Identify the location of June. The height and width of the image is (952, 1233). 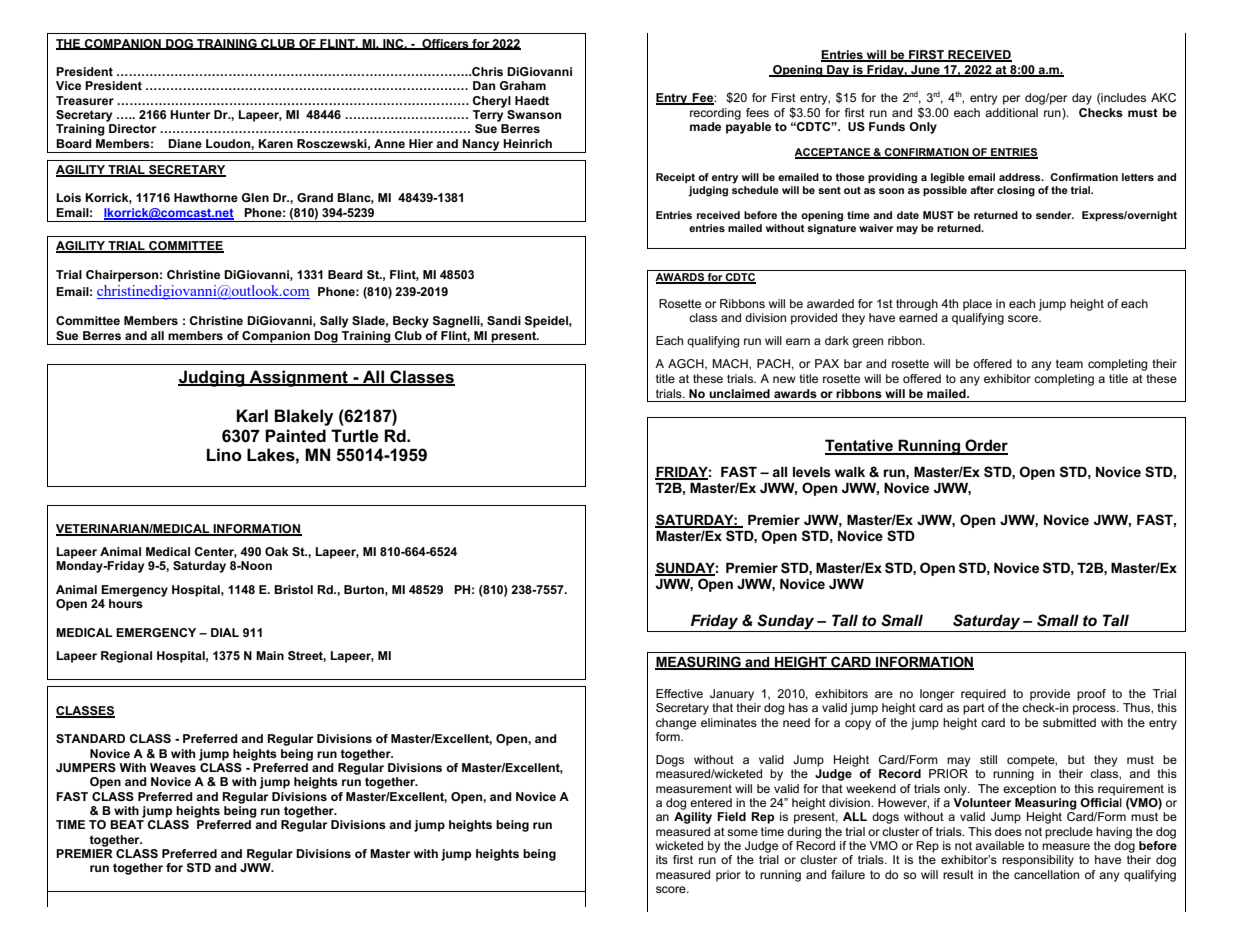
(925, 71).
